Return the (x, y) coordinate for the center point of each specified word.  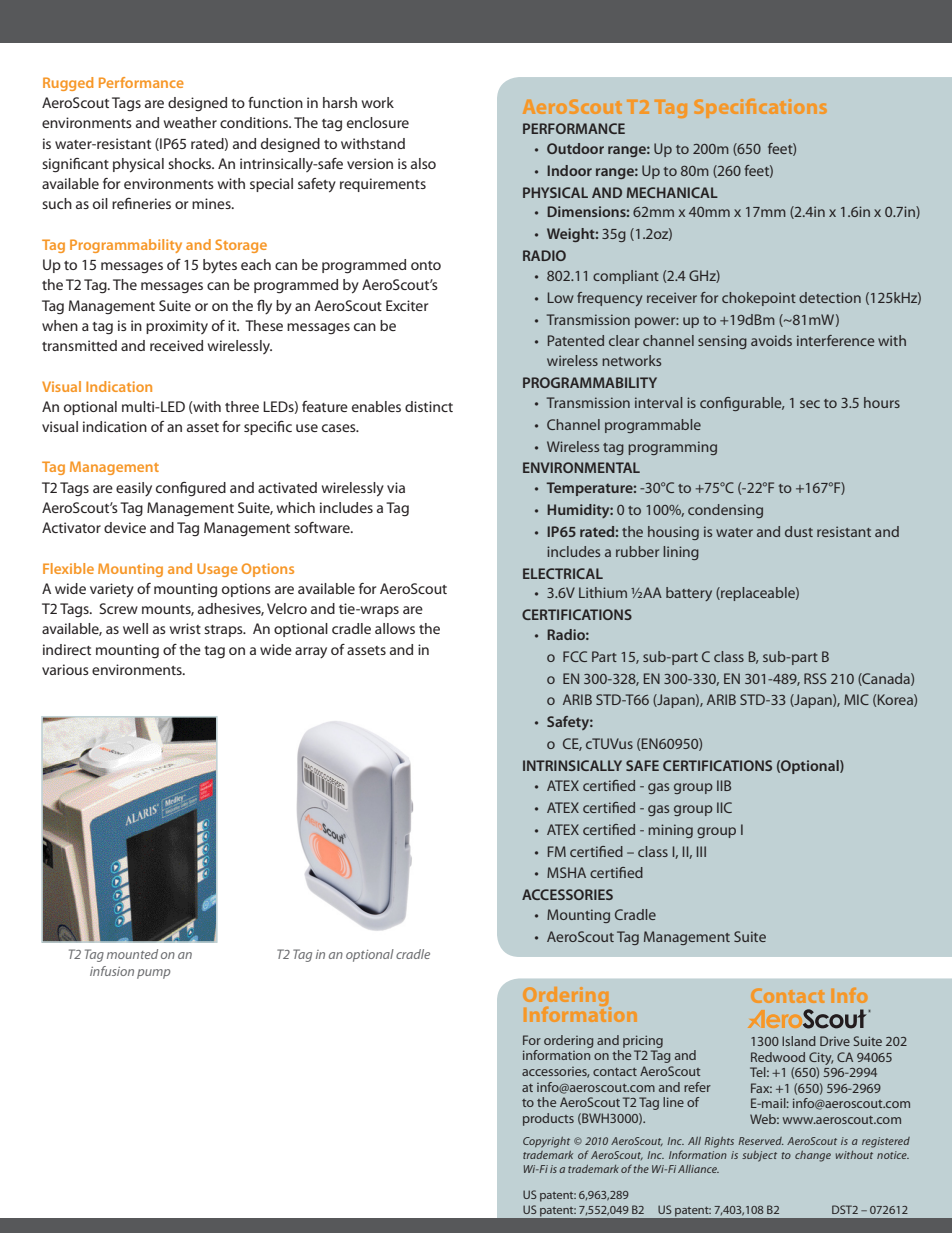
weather (190, 122)
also (423, 163)
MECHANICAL (672, 192)
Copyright (546, 1142)
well (135, 628)
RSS (815, 678)
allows (395, 628)
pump (153, 974)
